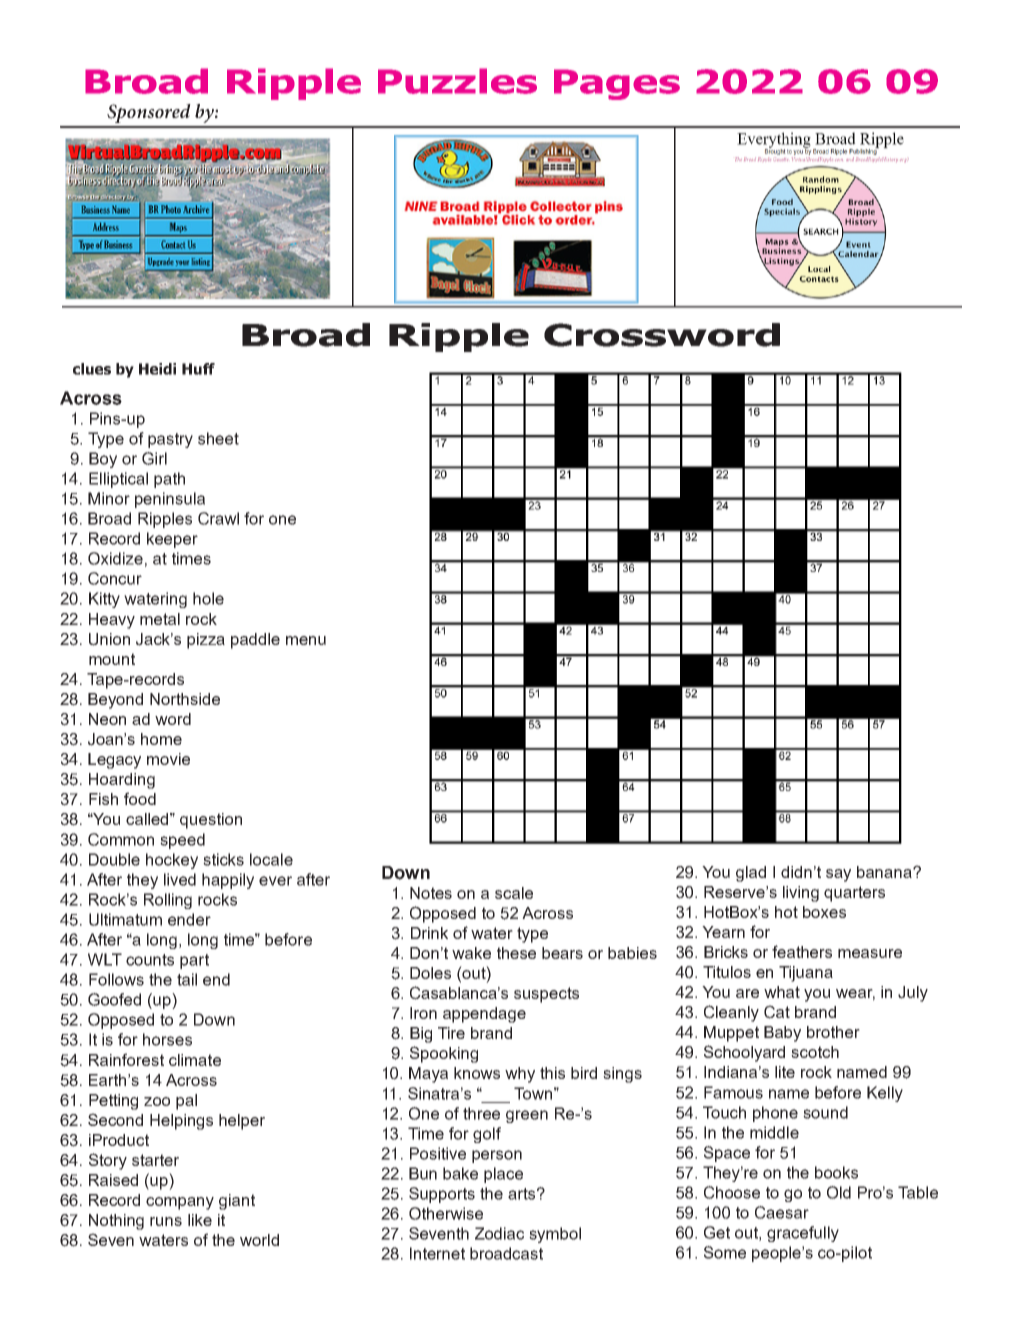 Image resolution: width=1022 pixels, height=1323 pixels. I want to click on tail, so click(187, 979).
